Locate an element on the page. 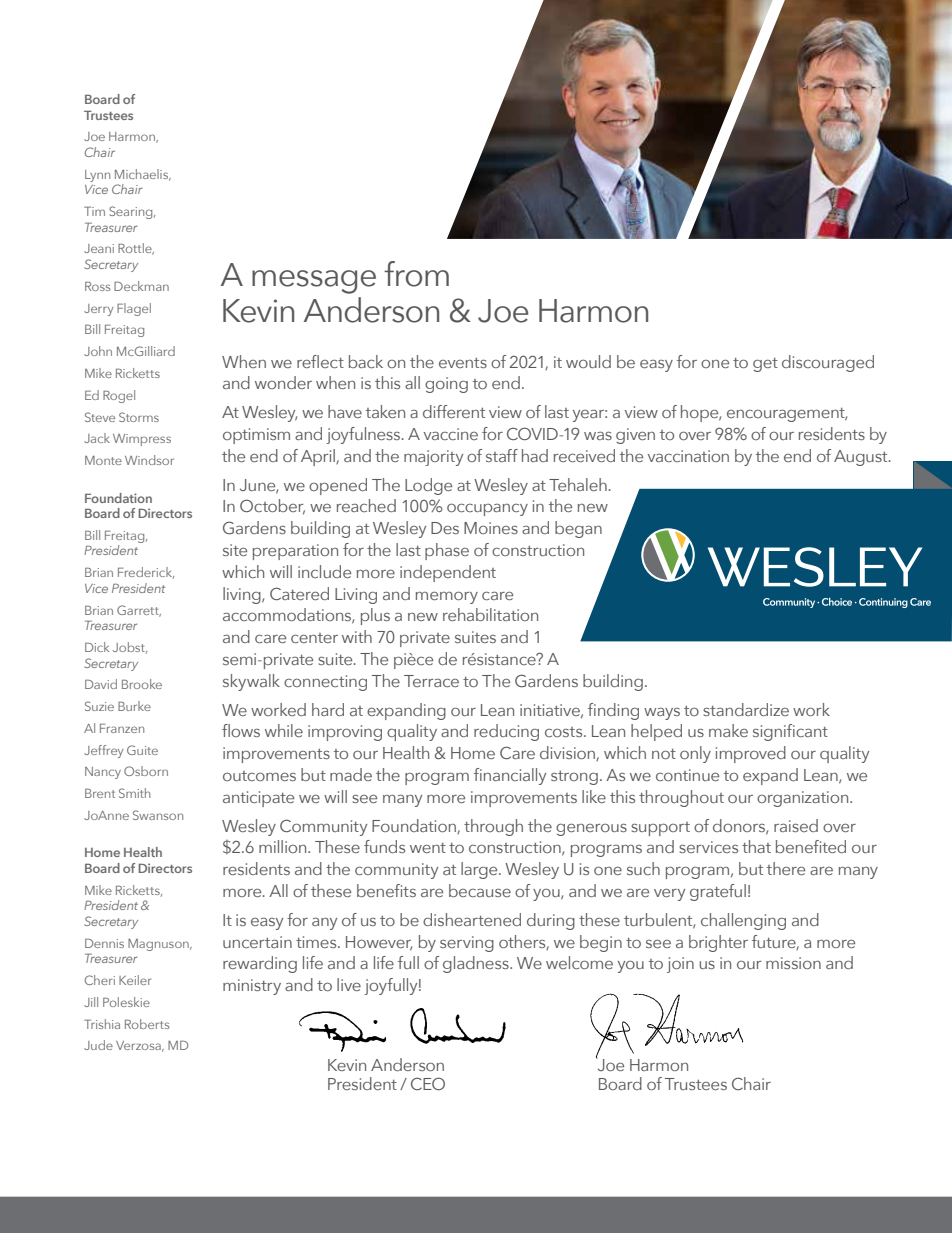  vaccination is located at coordinates (688, 456).
